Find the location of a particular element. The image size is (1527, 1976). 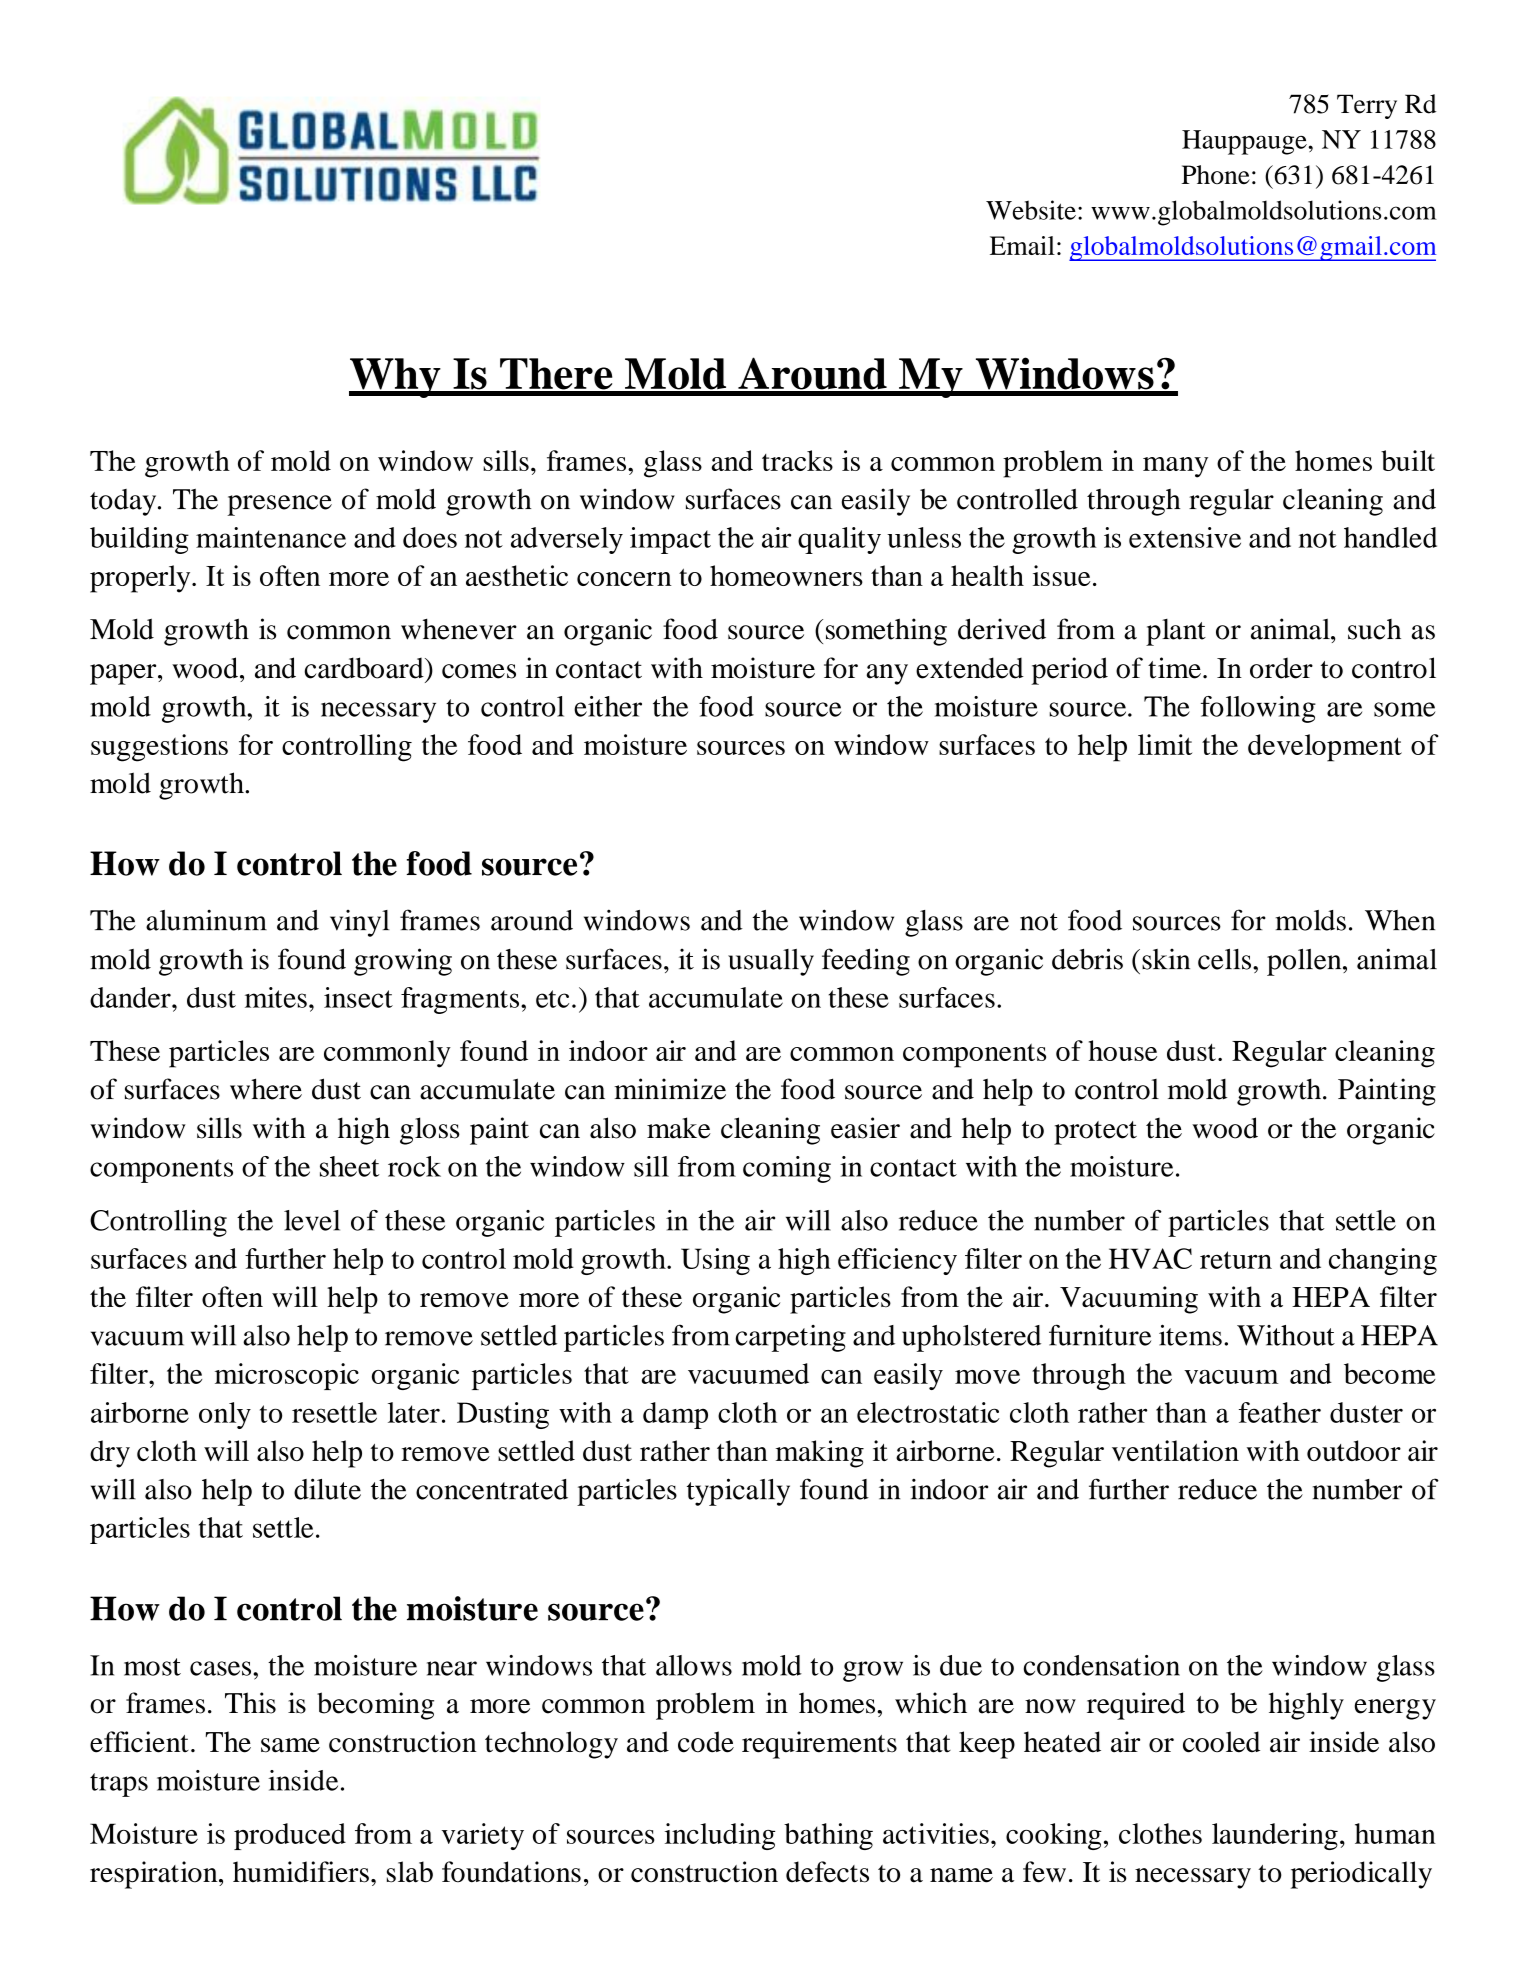

Phone is located at coordinates (1216, 175).
